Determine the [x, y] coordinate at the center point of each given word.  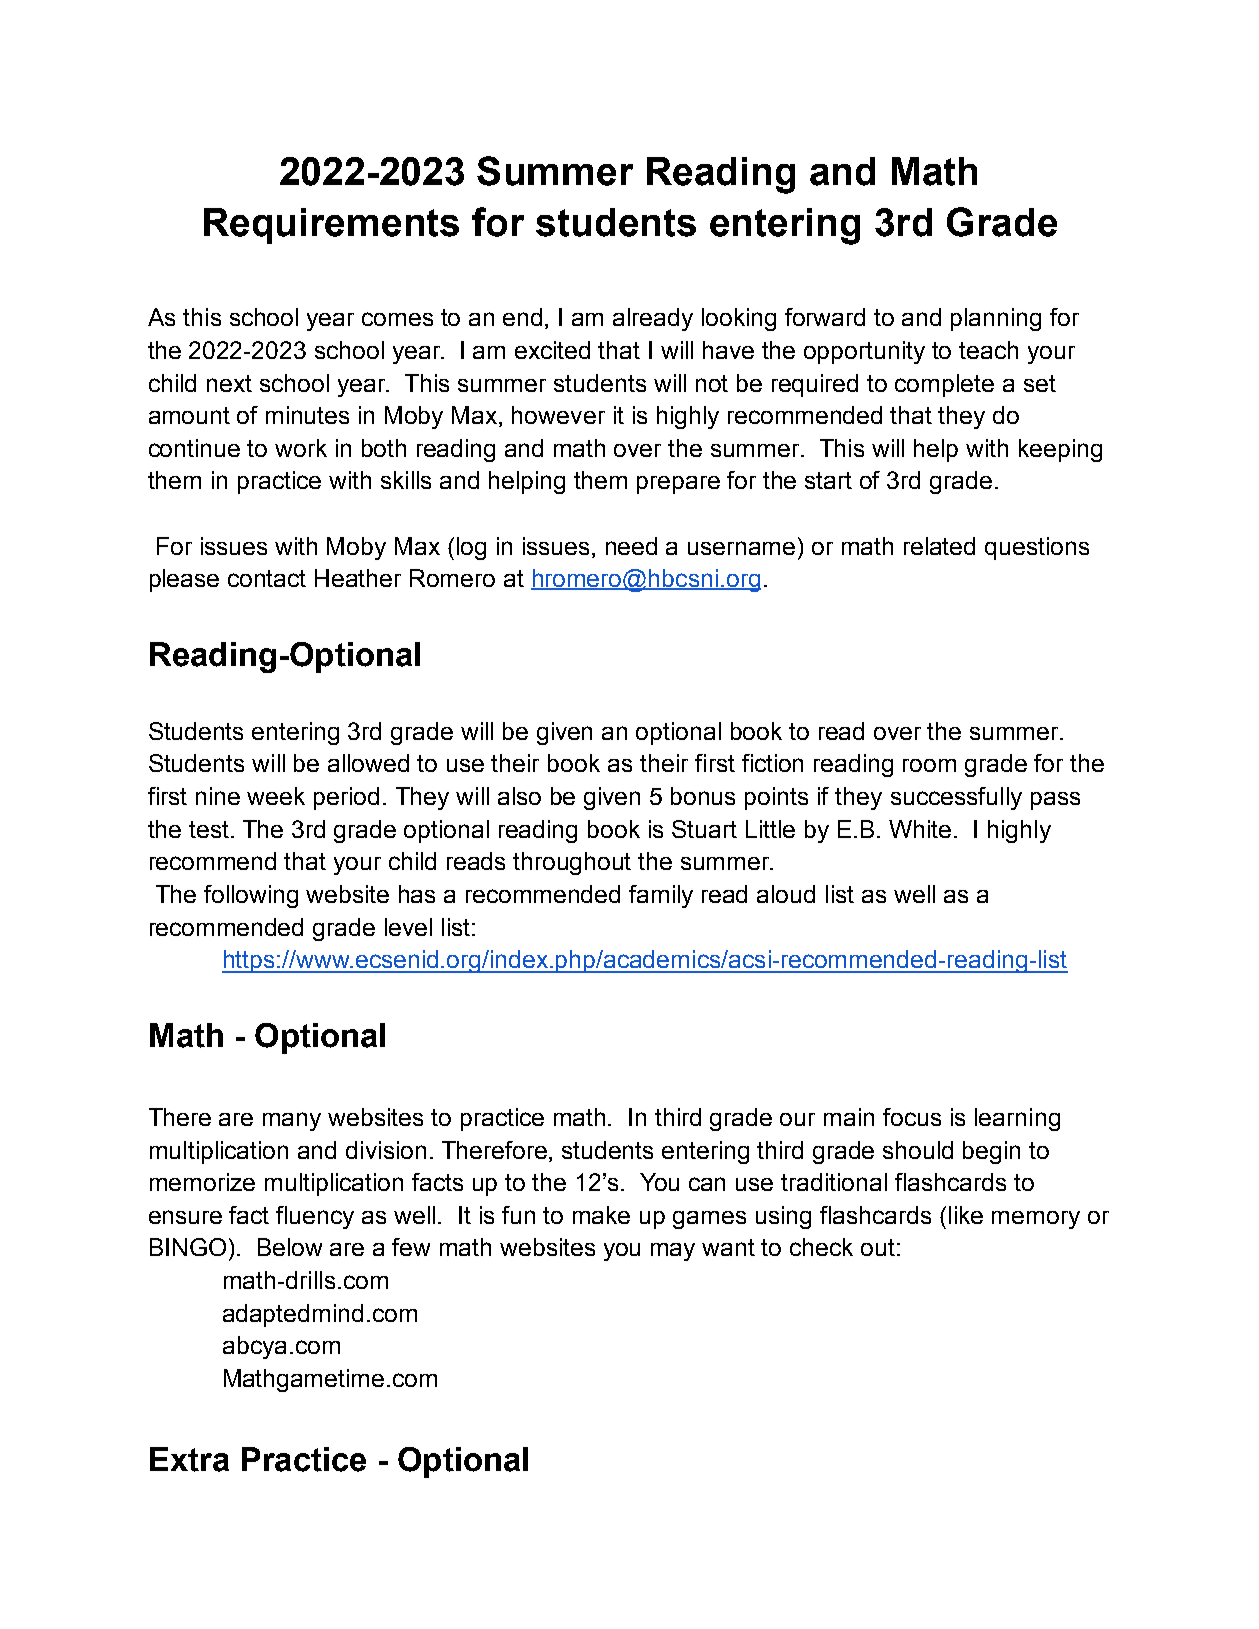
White [920, 829]
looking [739, 319]
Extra [189, 1459]
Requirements [331, 226]
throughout [572, 863]
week [276, 796]
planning [996, 319]
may [673, 1252]
